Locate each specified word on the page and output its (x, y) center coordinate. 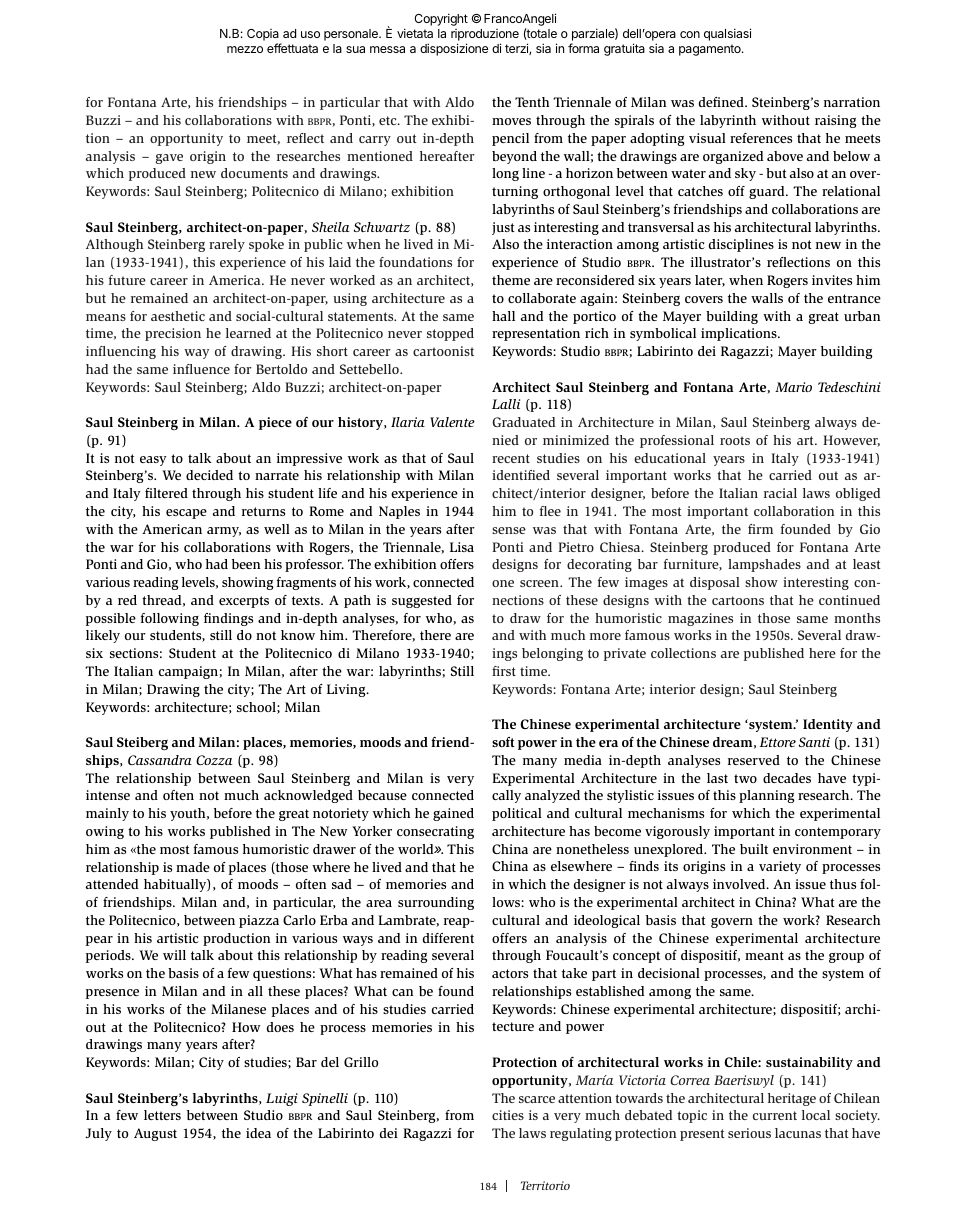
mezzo (245, 49)
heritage (792, 1099)
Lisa (462, 547)
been (246, 564)
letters (162, 1115)
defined (722, 102)
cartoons (738, 600)
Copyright (441, 19)
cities (508, 1115)
